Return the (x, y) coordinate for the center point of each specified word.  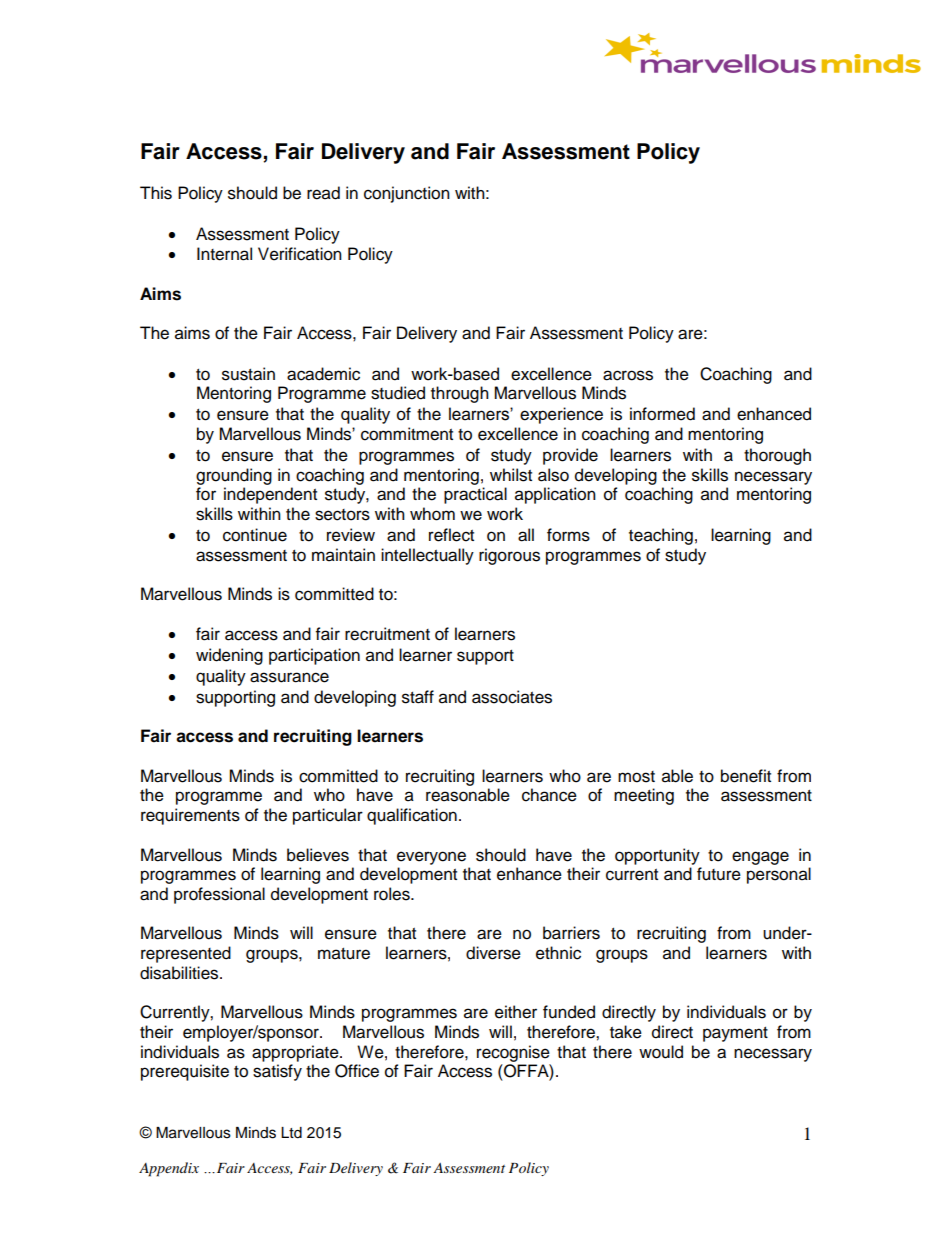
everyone (431, 858)
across (628, 375)
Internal (224, 254)
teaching (661, 536)
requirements (190, 816)
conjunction (407, 194)
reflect (451, 535)
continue (255, 535)
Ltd (291, 1133)
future (719, 874)
